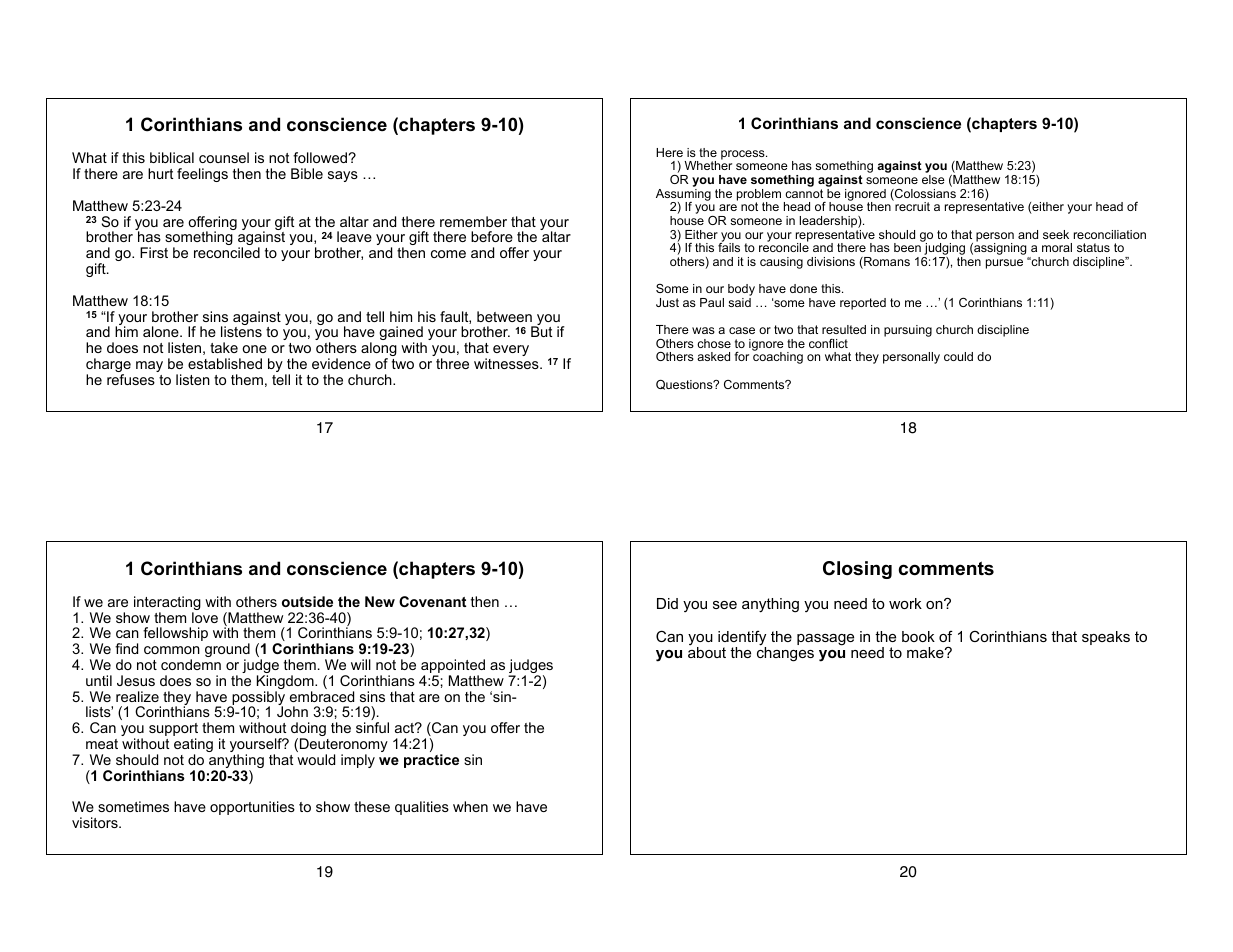 This screenshot has height=952, width=1233. I want to click on Assuming, so click(683, 196).
